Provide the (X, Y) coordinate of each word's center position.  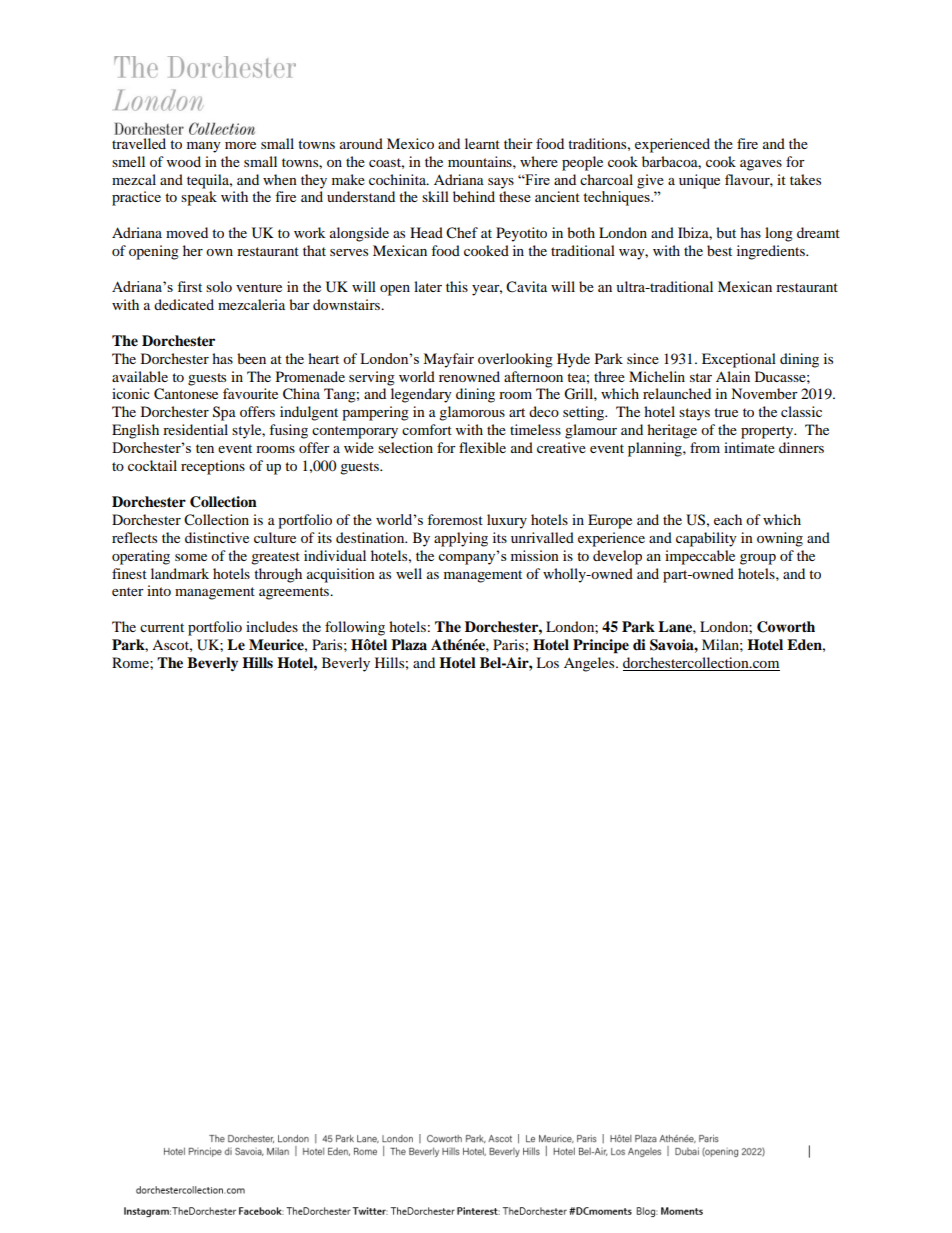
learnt (482, 143)
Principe (601, 646)
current (162, 627)
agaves (761, 165)
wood (184, 161)
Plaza (409, 644)
